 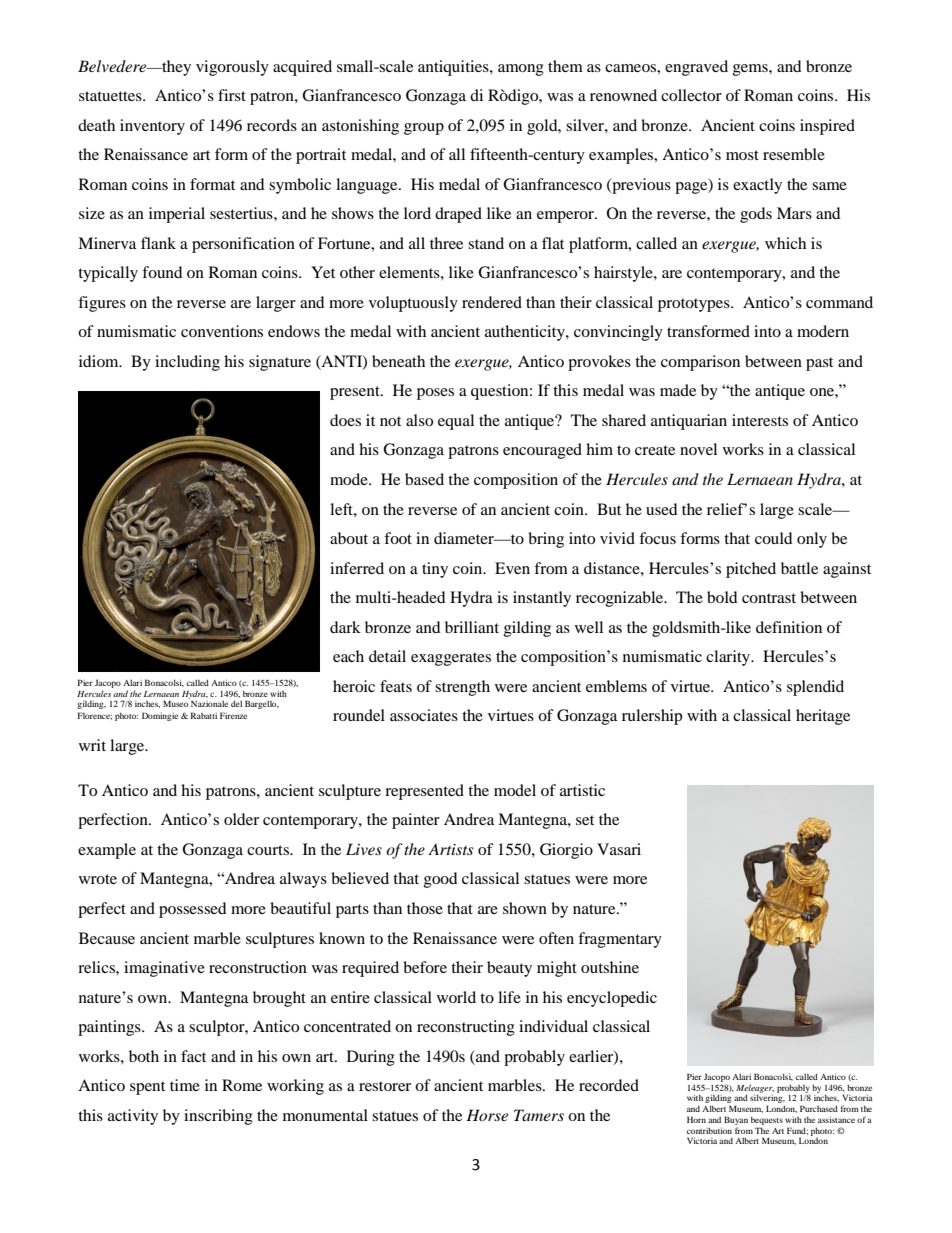 What do you see at coordinates (232, 95) in the image?
I see `first` at bounding box center [232, 95].
